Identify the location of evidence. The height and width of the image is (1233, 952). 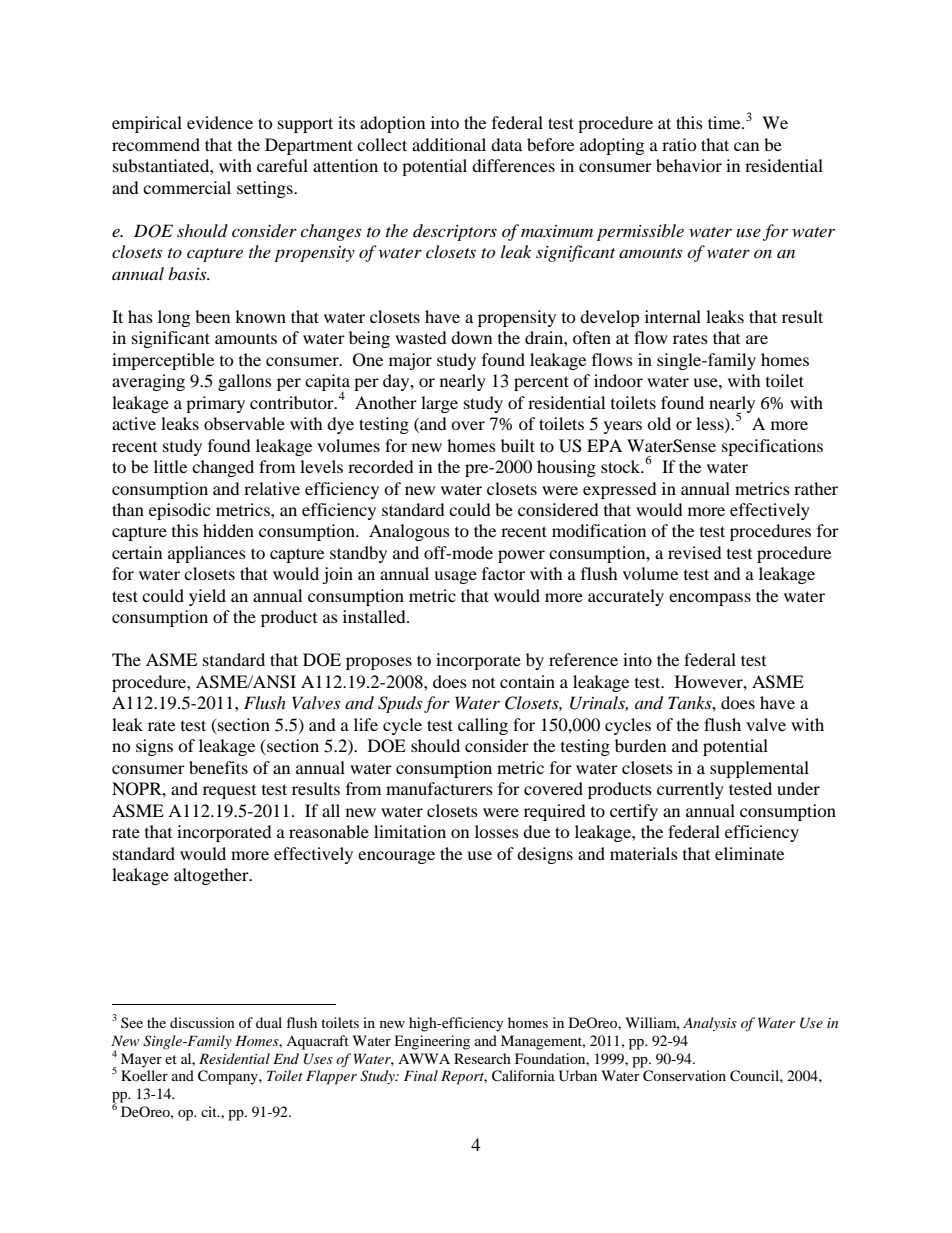
(220, 122).
